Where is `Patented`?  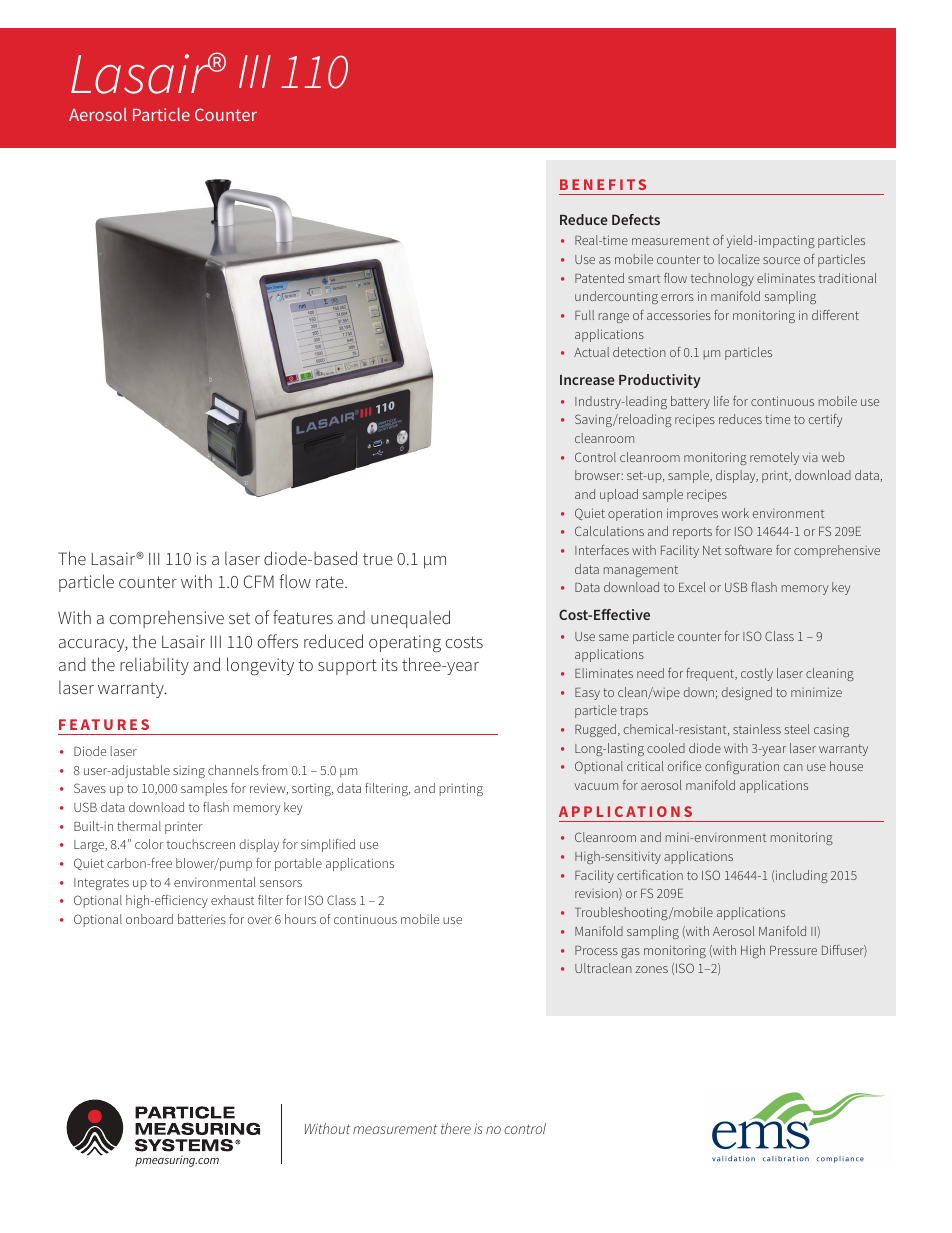
Patented is located at coordinates (599, 278).
